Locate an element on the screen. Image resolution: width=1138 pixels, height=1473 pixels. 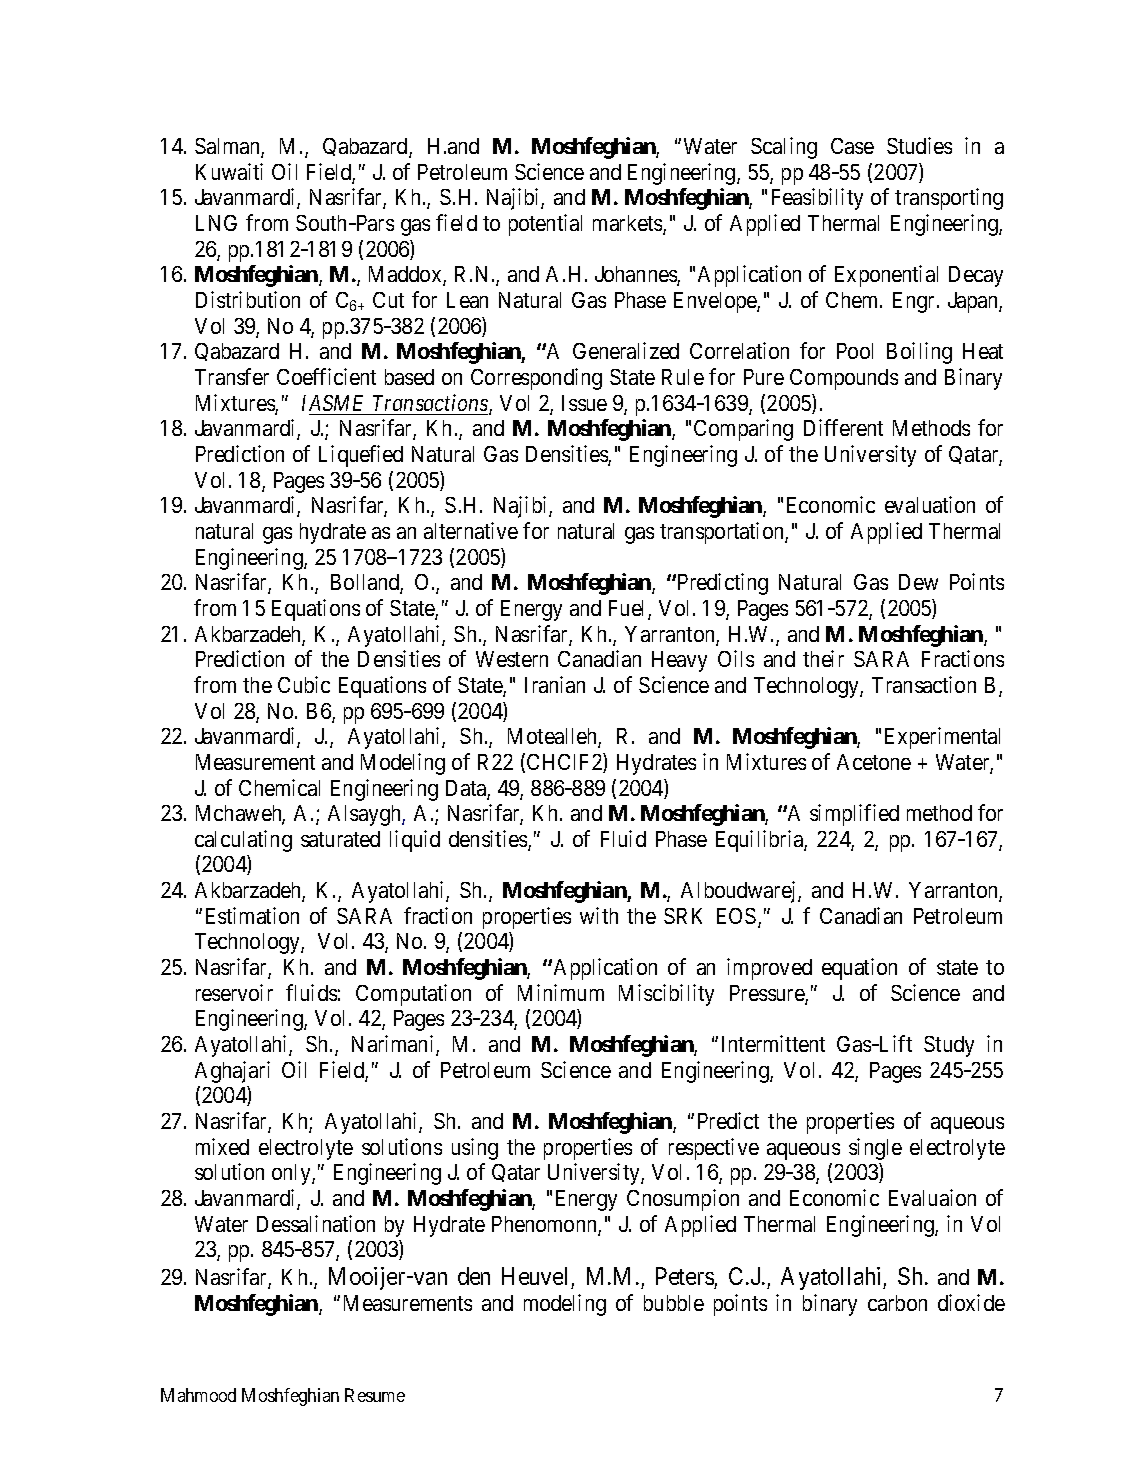
Kuwaiti is located at coordinates (229, 171).
